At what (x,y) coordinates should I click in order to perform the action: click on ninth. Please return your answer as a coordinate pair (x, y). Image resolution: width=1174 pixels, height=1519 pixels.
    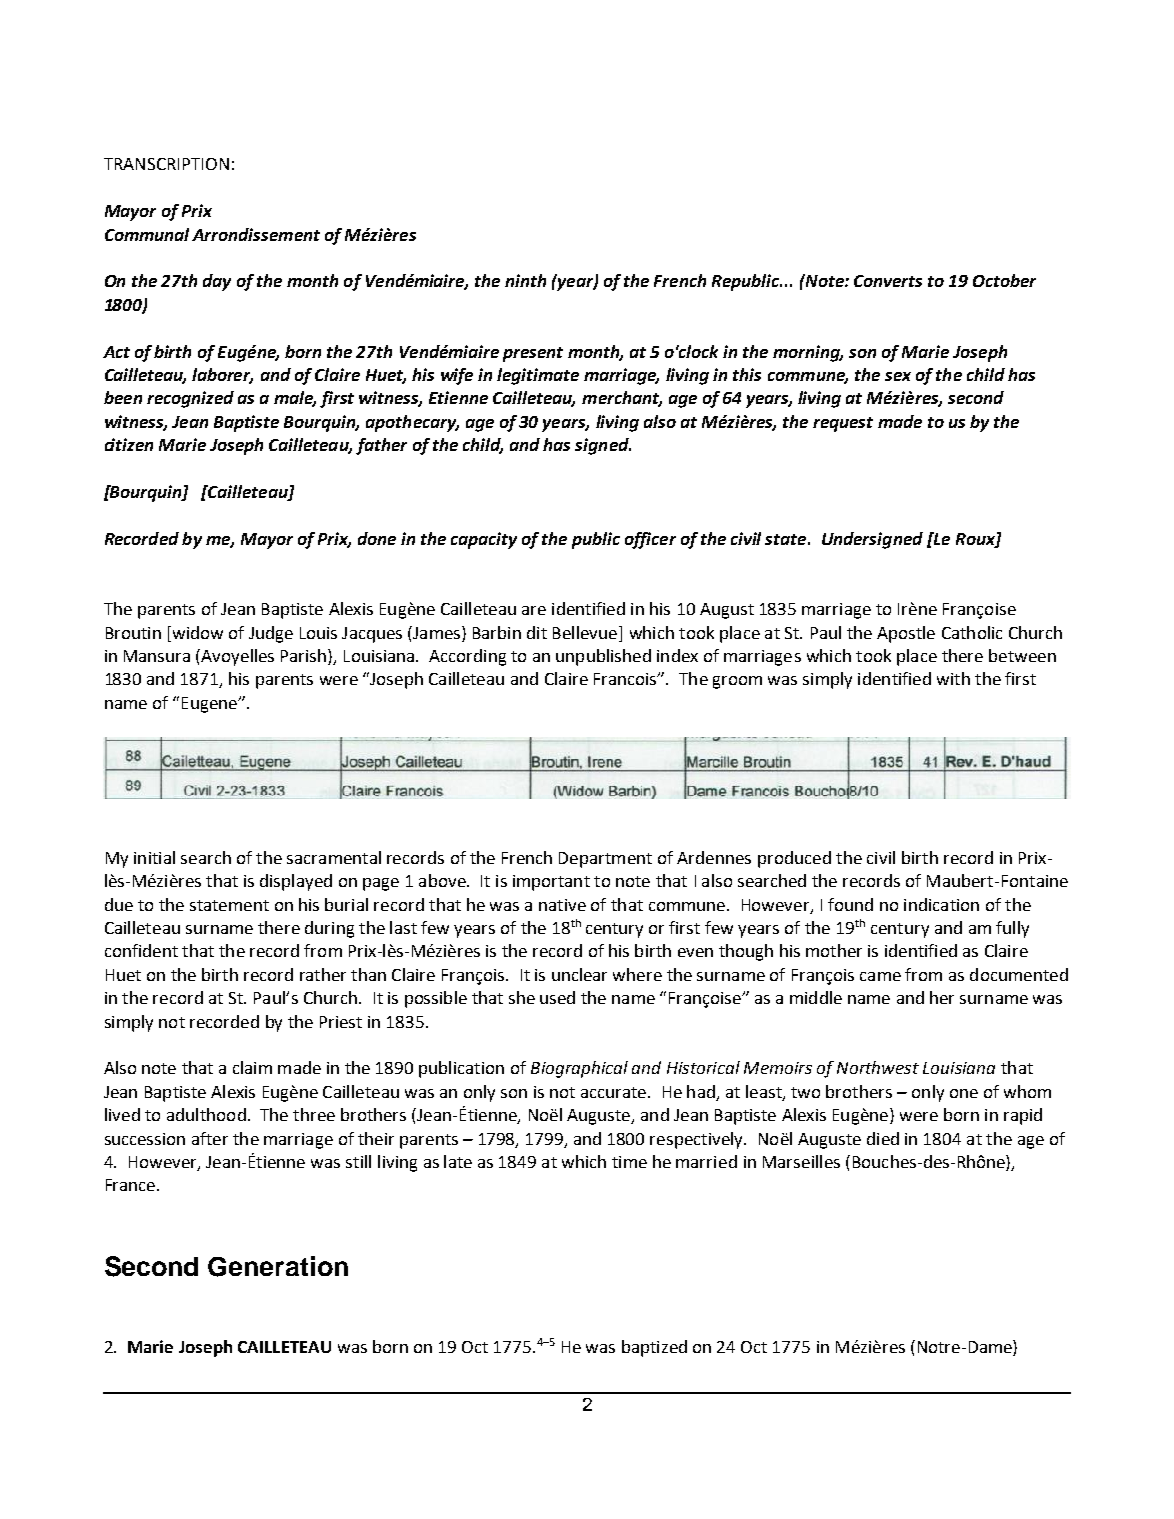
    Looking at the image, I should click on (525, 280).
